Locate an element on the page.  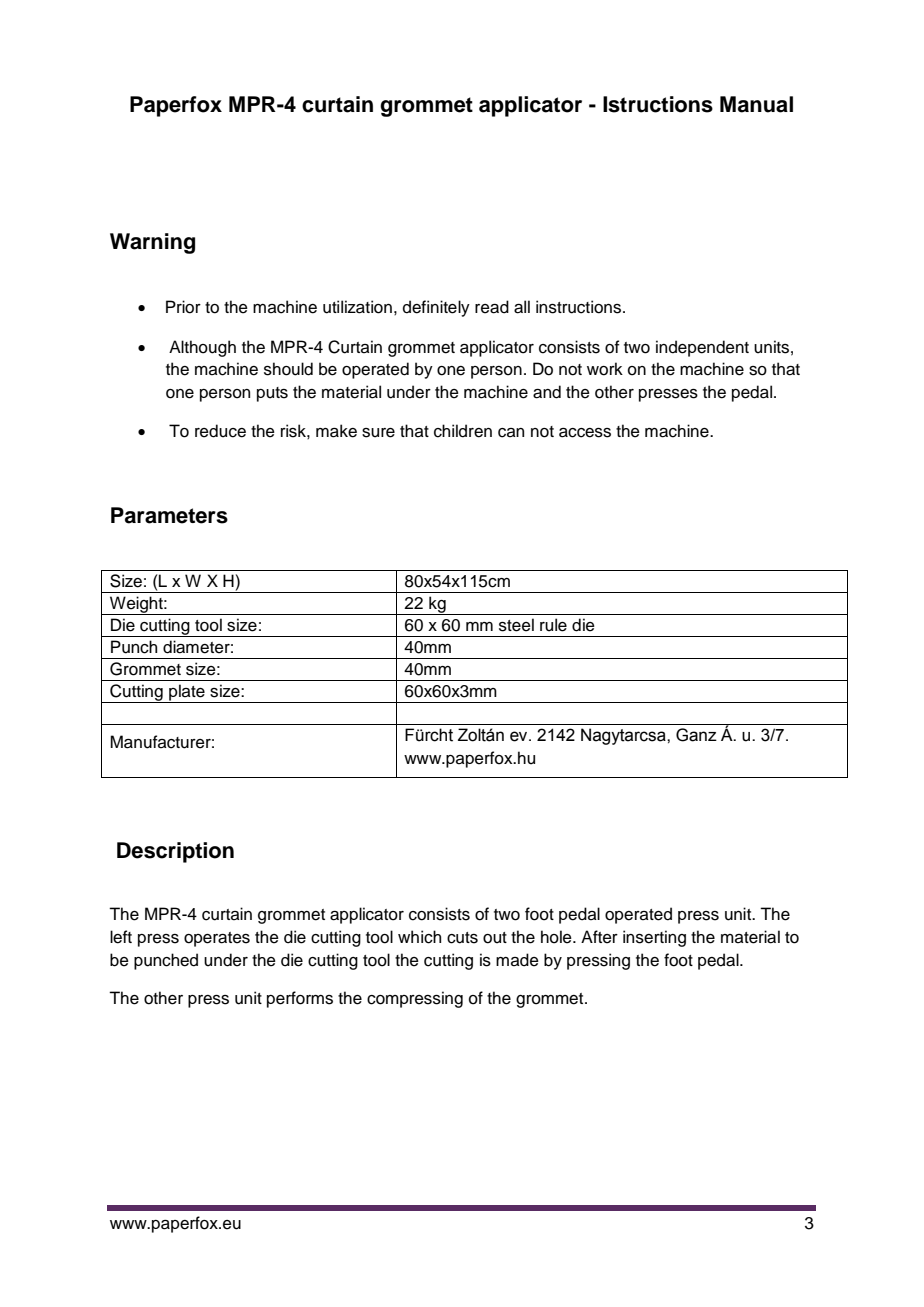
Ganz is located at coordinates (696, 735).
